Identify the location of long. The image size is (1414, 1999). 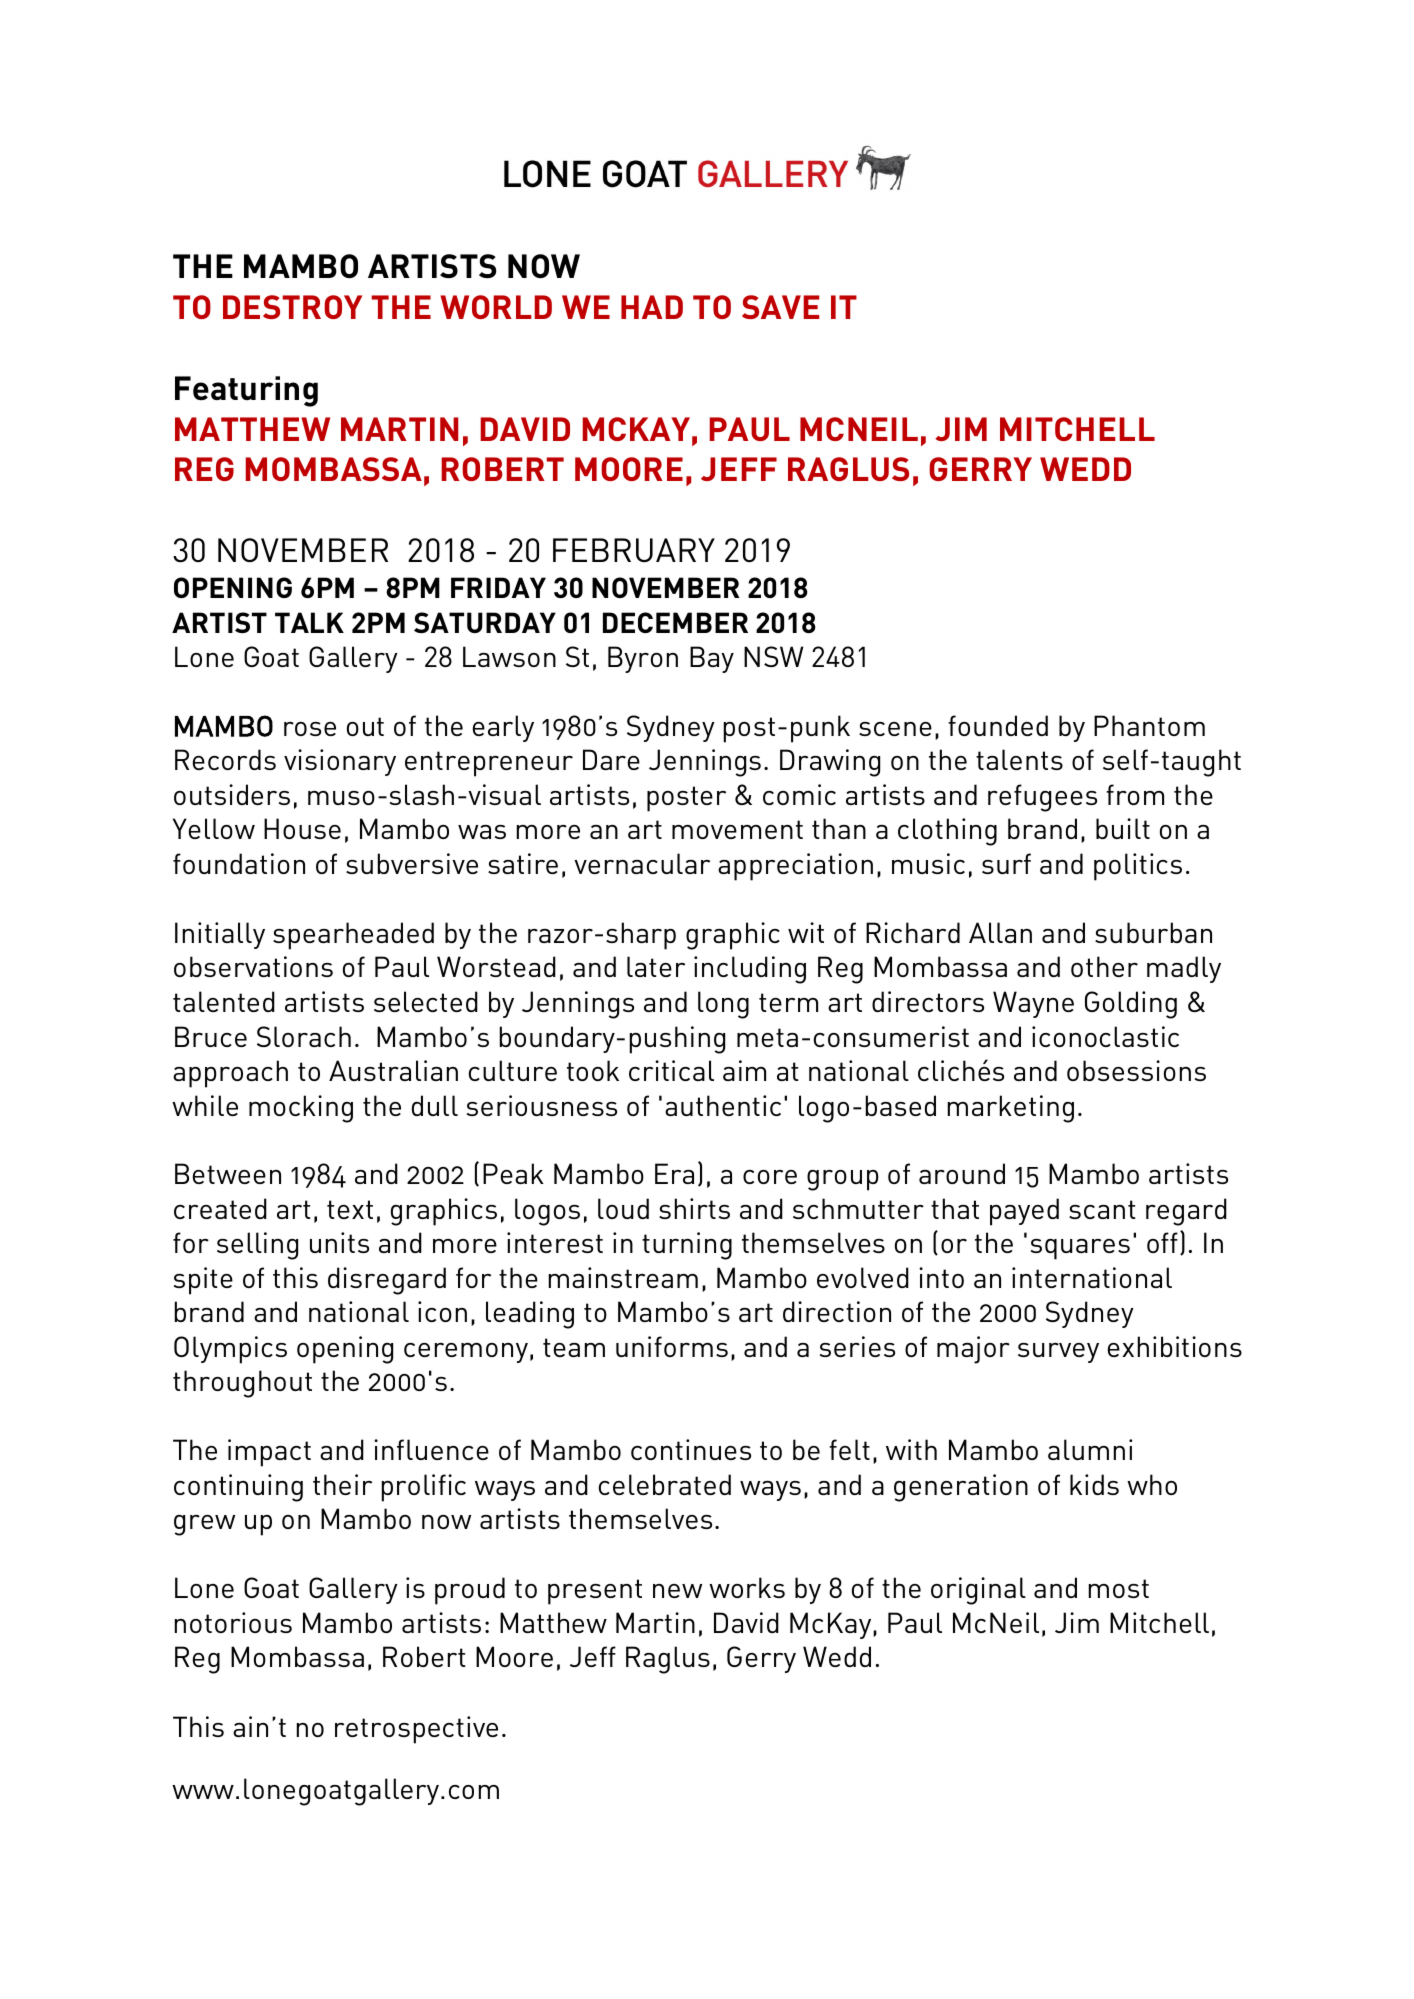
(723, 1005).
